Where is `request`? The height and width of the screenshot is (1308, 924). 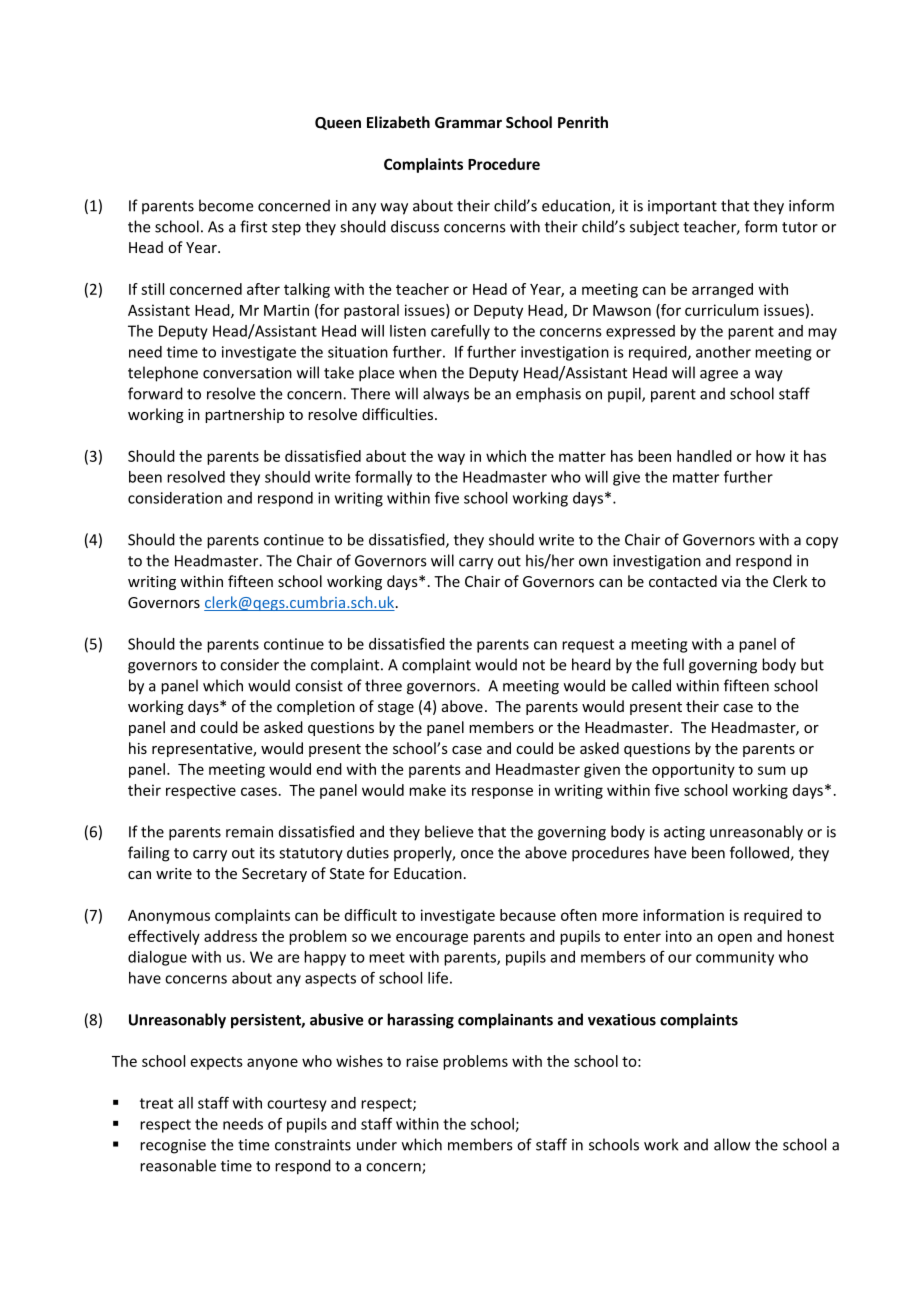
request is located at coordinates (588, 646).
